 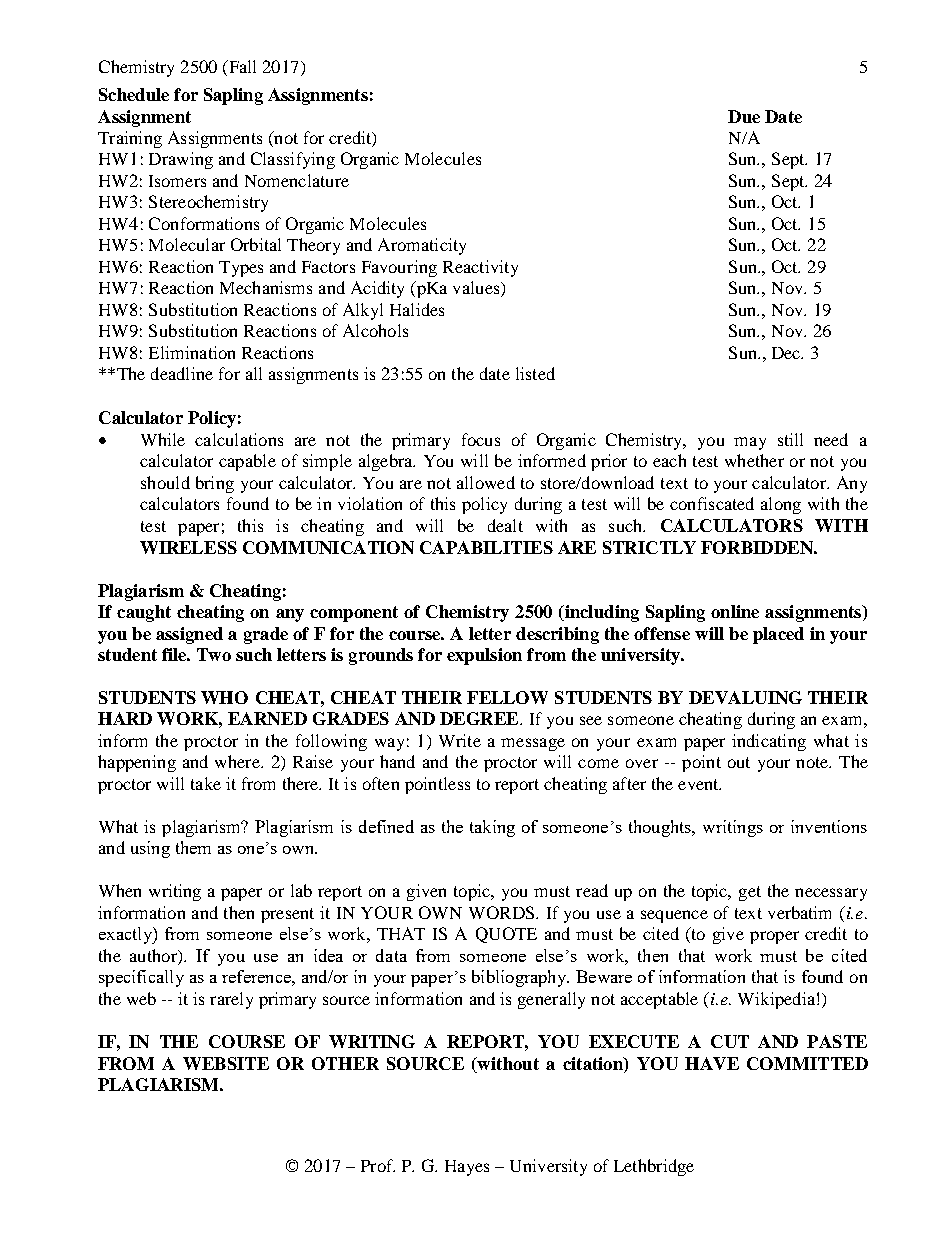 I want to click on calculations, so click(x=239, y=439).
